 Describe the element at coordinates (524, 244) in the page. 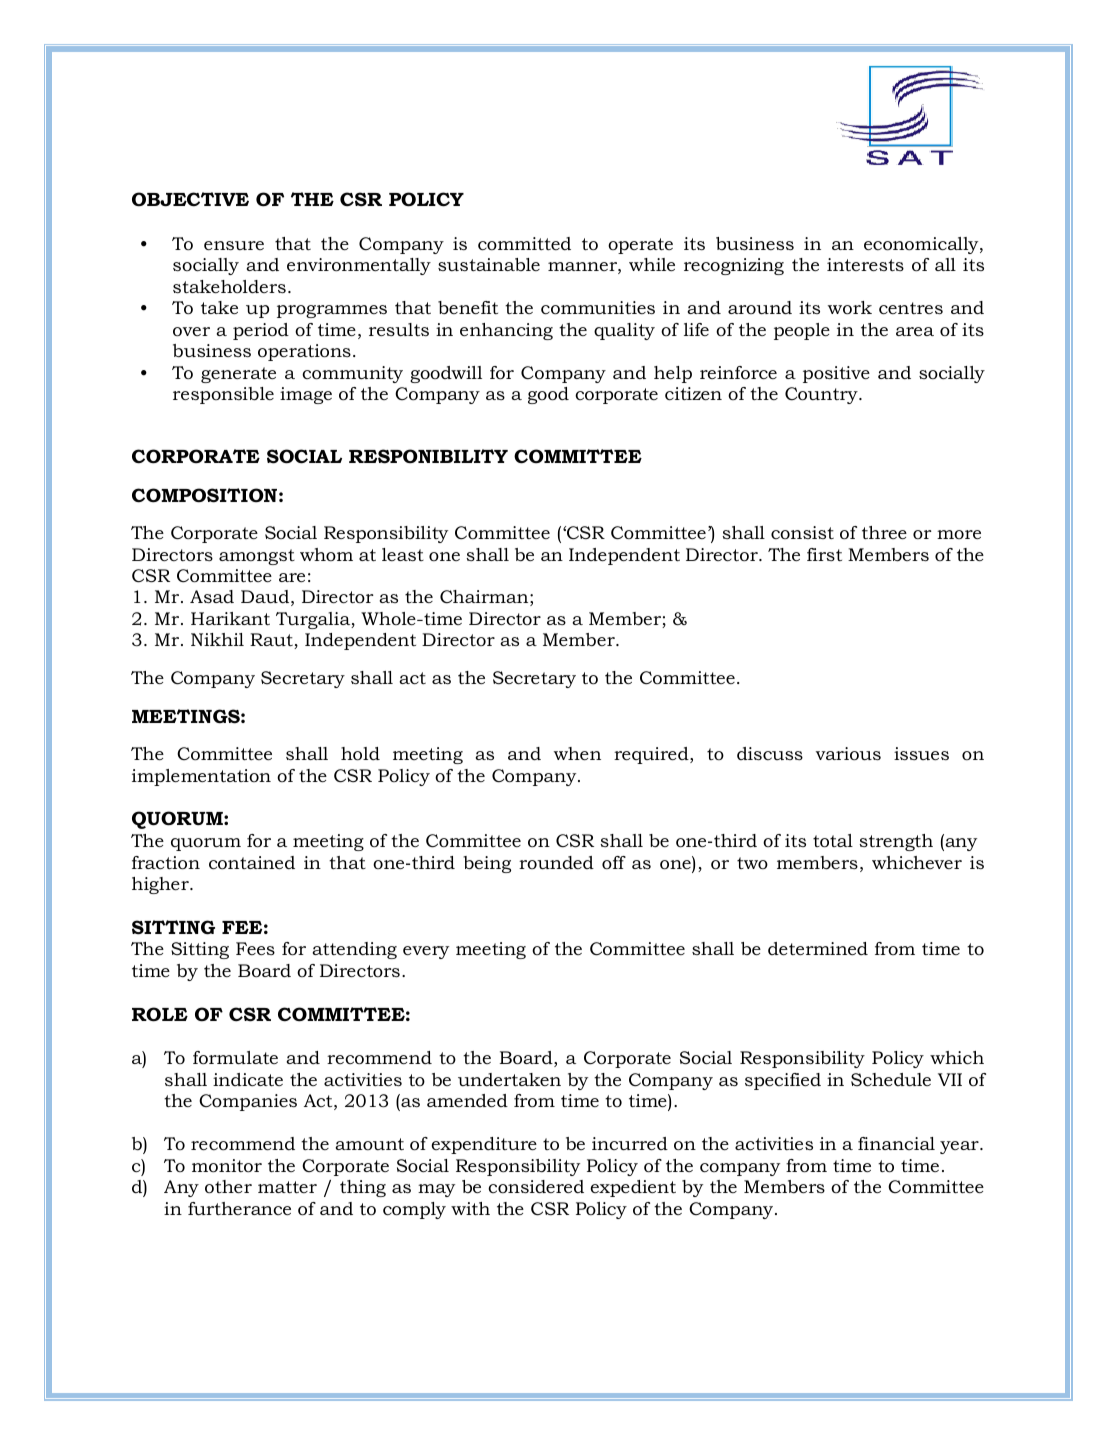

I see `committed` at that location.
